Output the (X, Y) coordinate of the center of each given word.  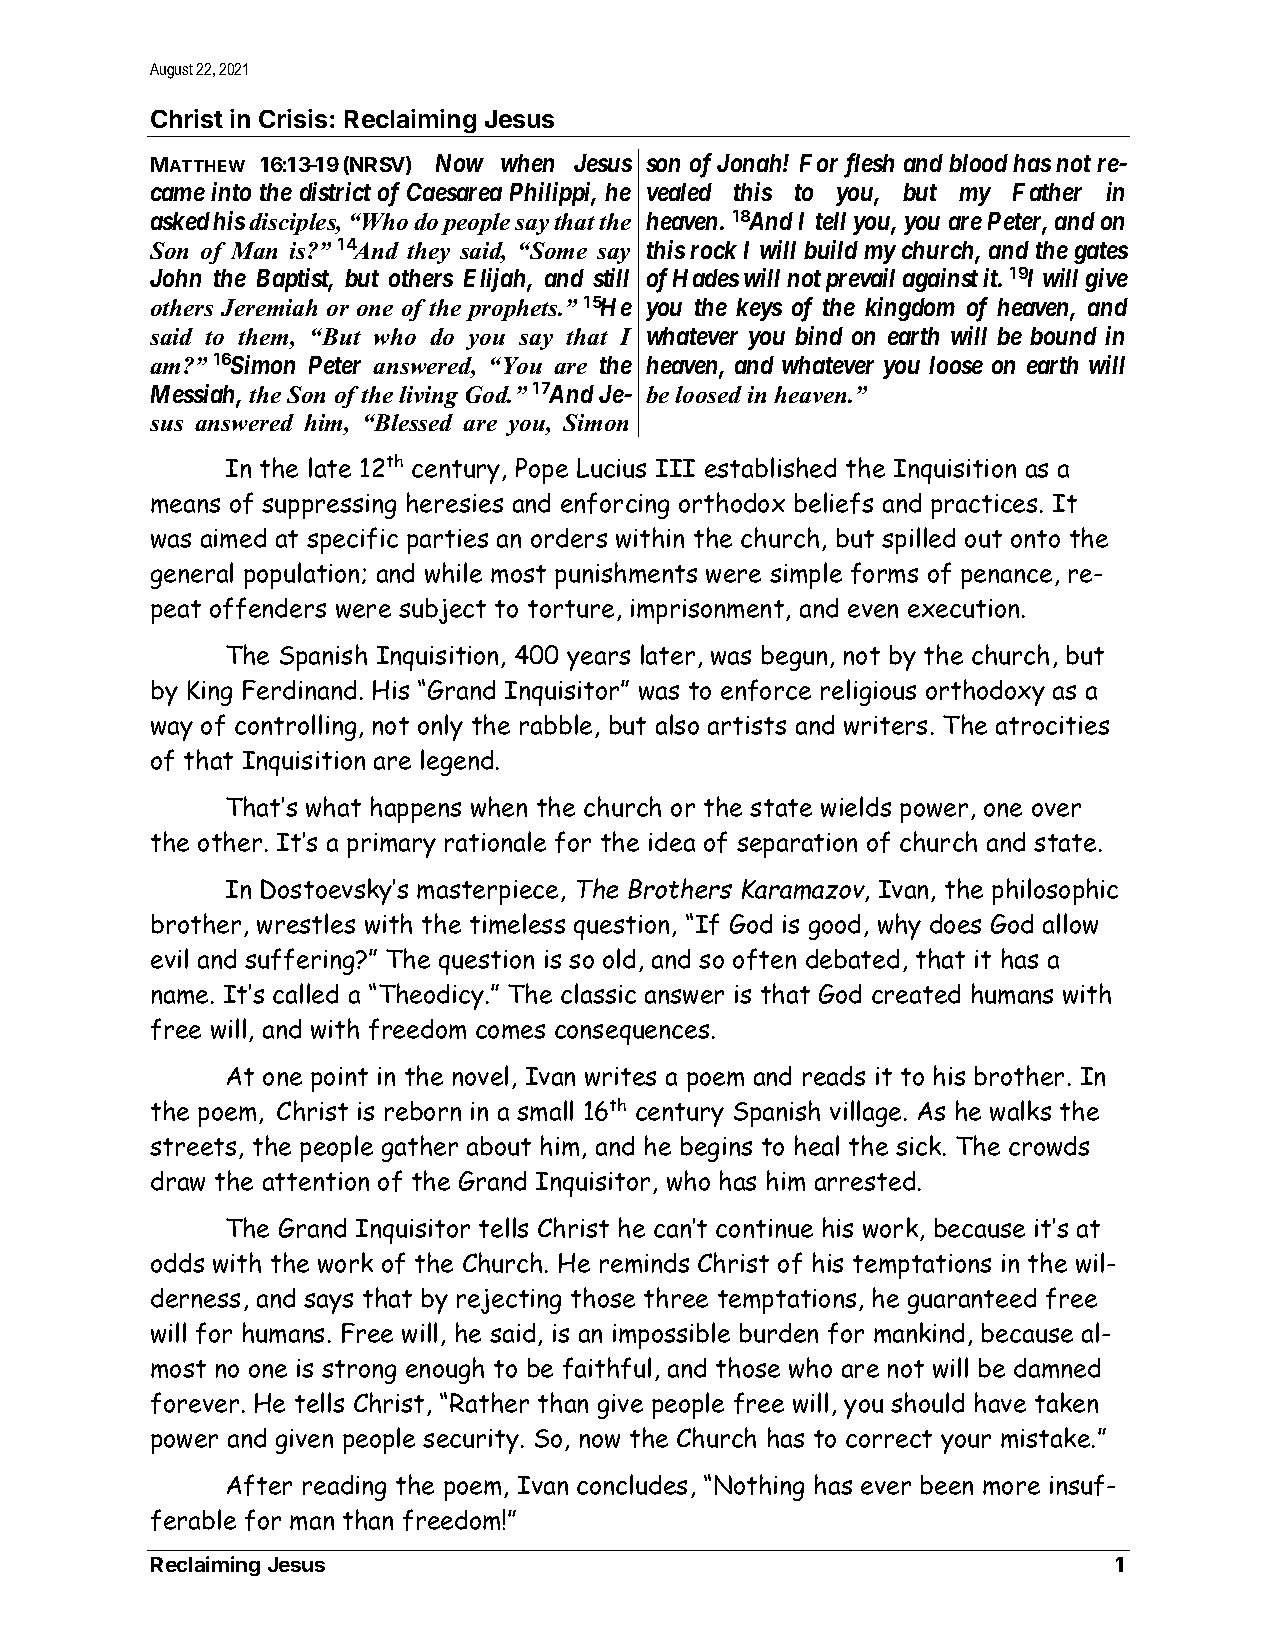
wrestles (306, 923)
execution (963, 608)
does (955, 924)
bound (1063, 336)
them (264, 336)
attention (316, 1181)
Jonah (750, 163)
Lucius (611, 468)
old (619, 958)
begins (716, 1149)
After (259, 1485)
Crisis (293, 118)
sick (920, 1145)
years (598, 660)
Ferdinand (299, 690)
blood (978, 163)
